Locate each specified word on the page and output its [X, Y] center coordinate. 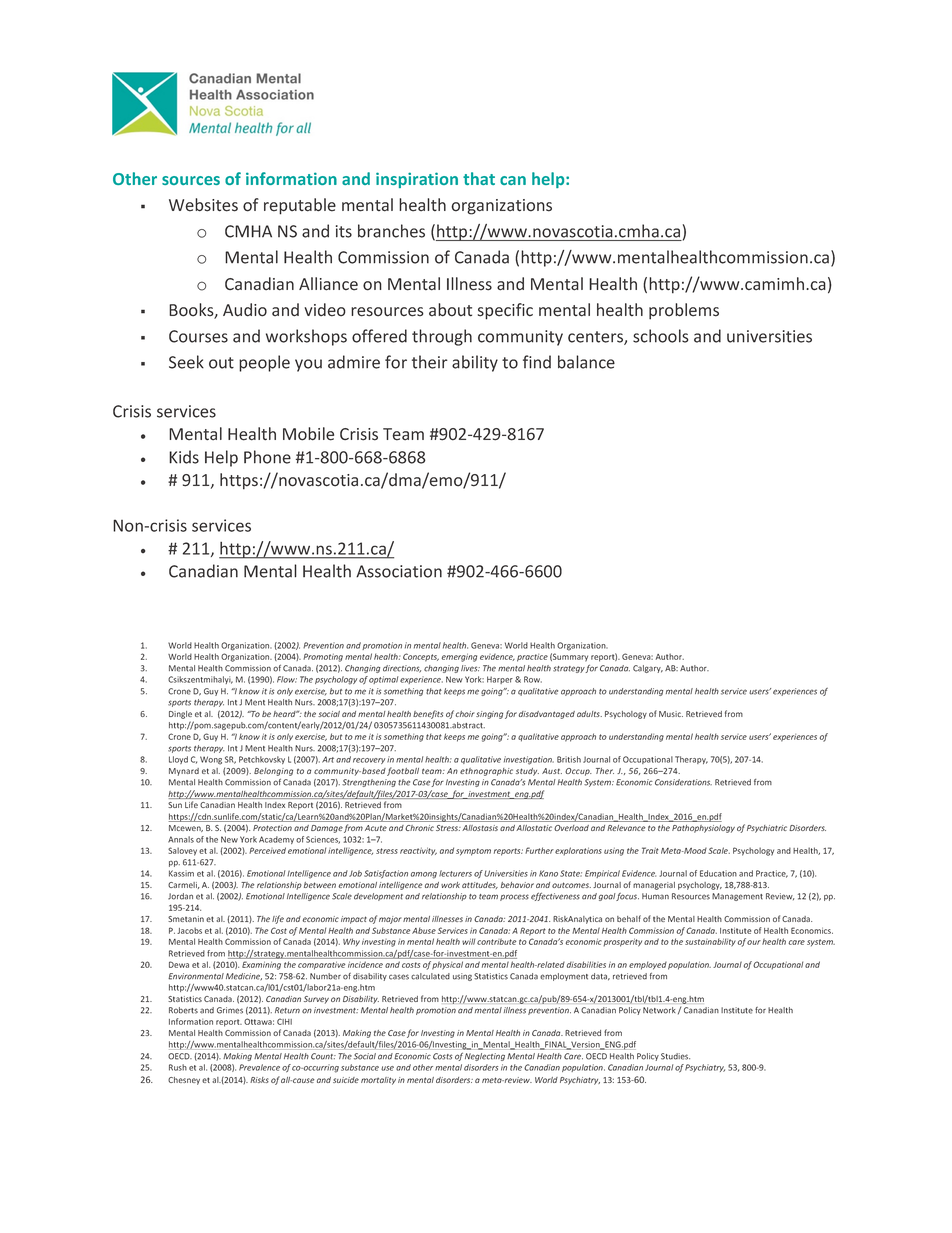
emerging [459, 657]
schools [661, 336]
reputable [300, 206]
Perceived [267, 850]
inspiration [417, 180]
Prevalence [259, 1067]
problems [684, 311]
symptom [473, 852]
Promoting [323, 657]
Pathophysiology [703, 829]
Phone [267, 457]
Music [671, 714]
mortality [378, 1081]
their [430, 362]
